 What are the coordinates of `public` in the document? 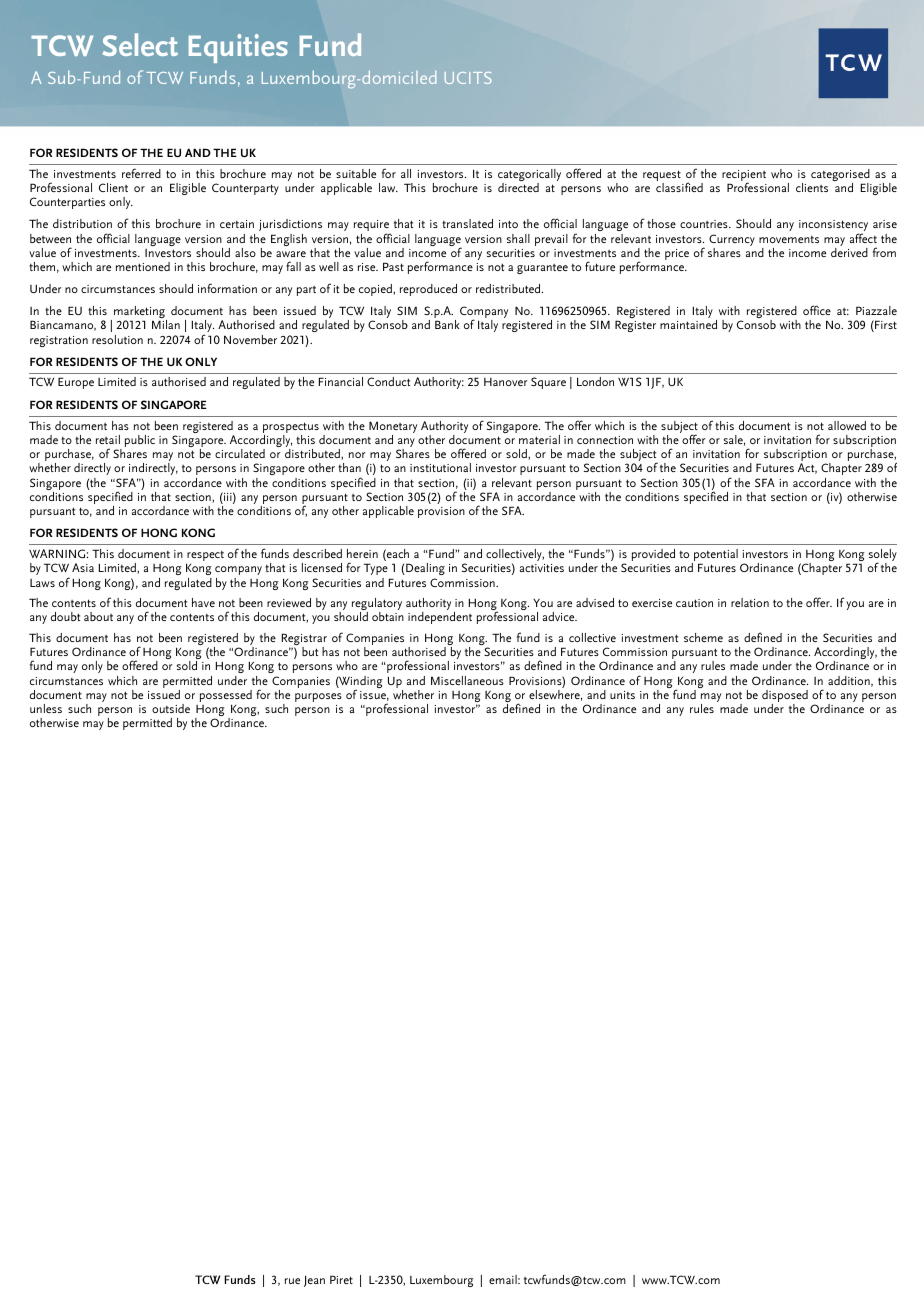 It's located at (140, 441).
